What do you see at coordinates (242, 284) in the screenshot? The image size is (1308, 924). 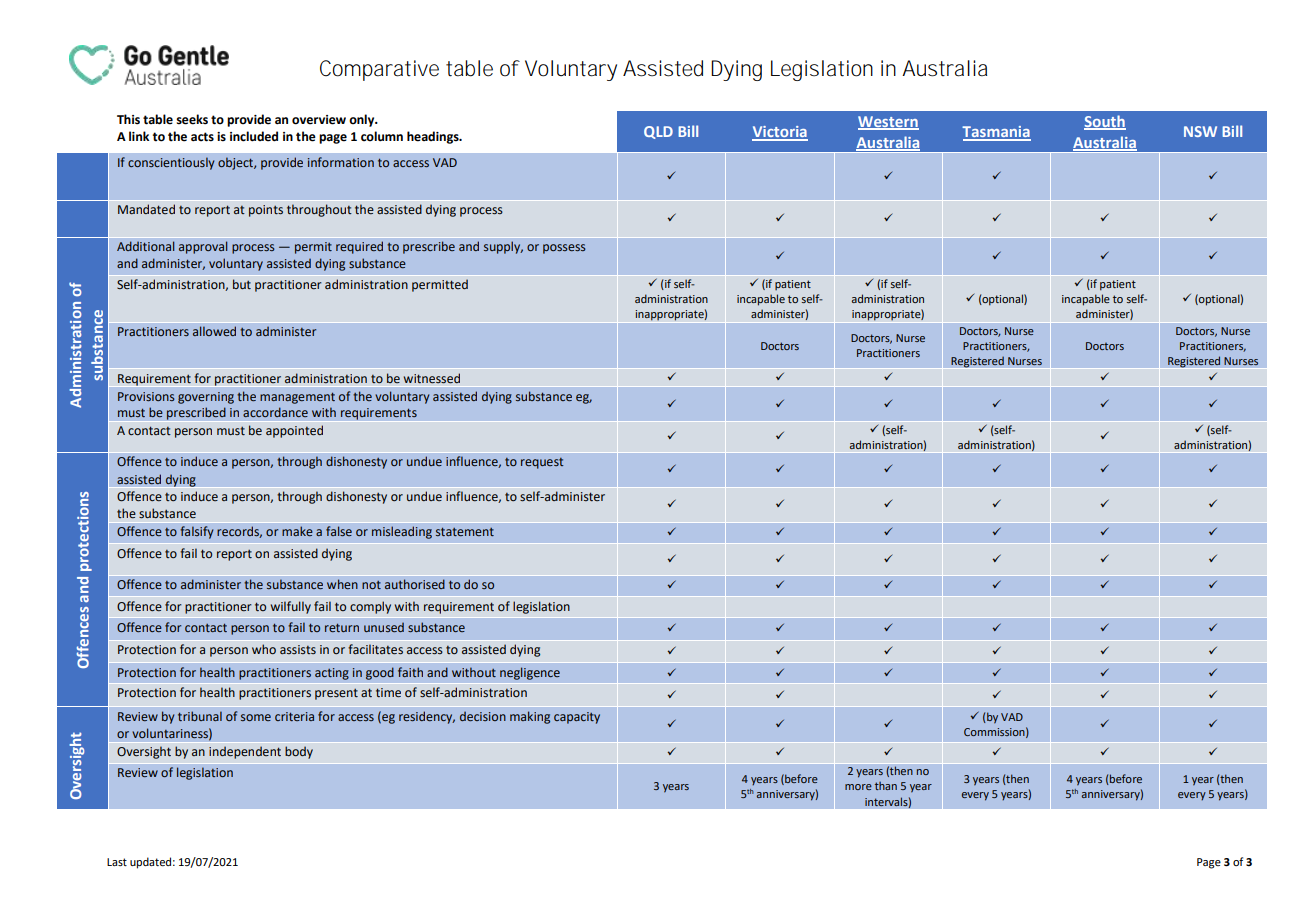 I see `but` at bounding box center [242, 284].
